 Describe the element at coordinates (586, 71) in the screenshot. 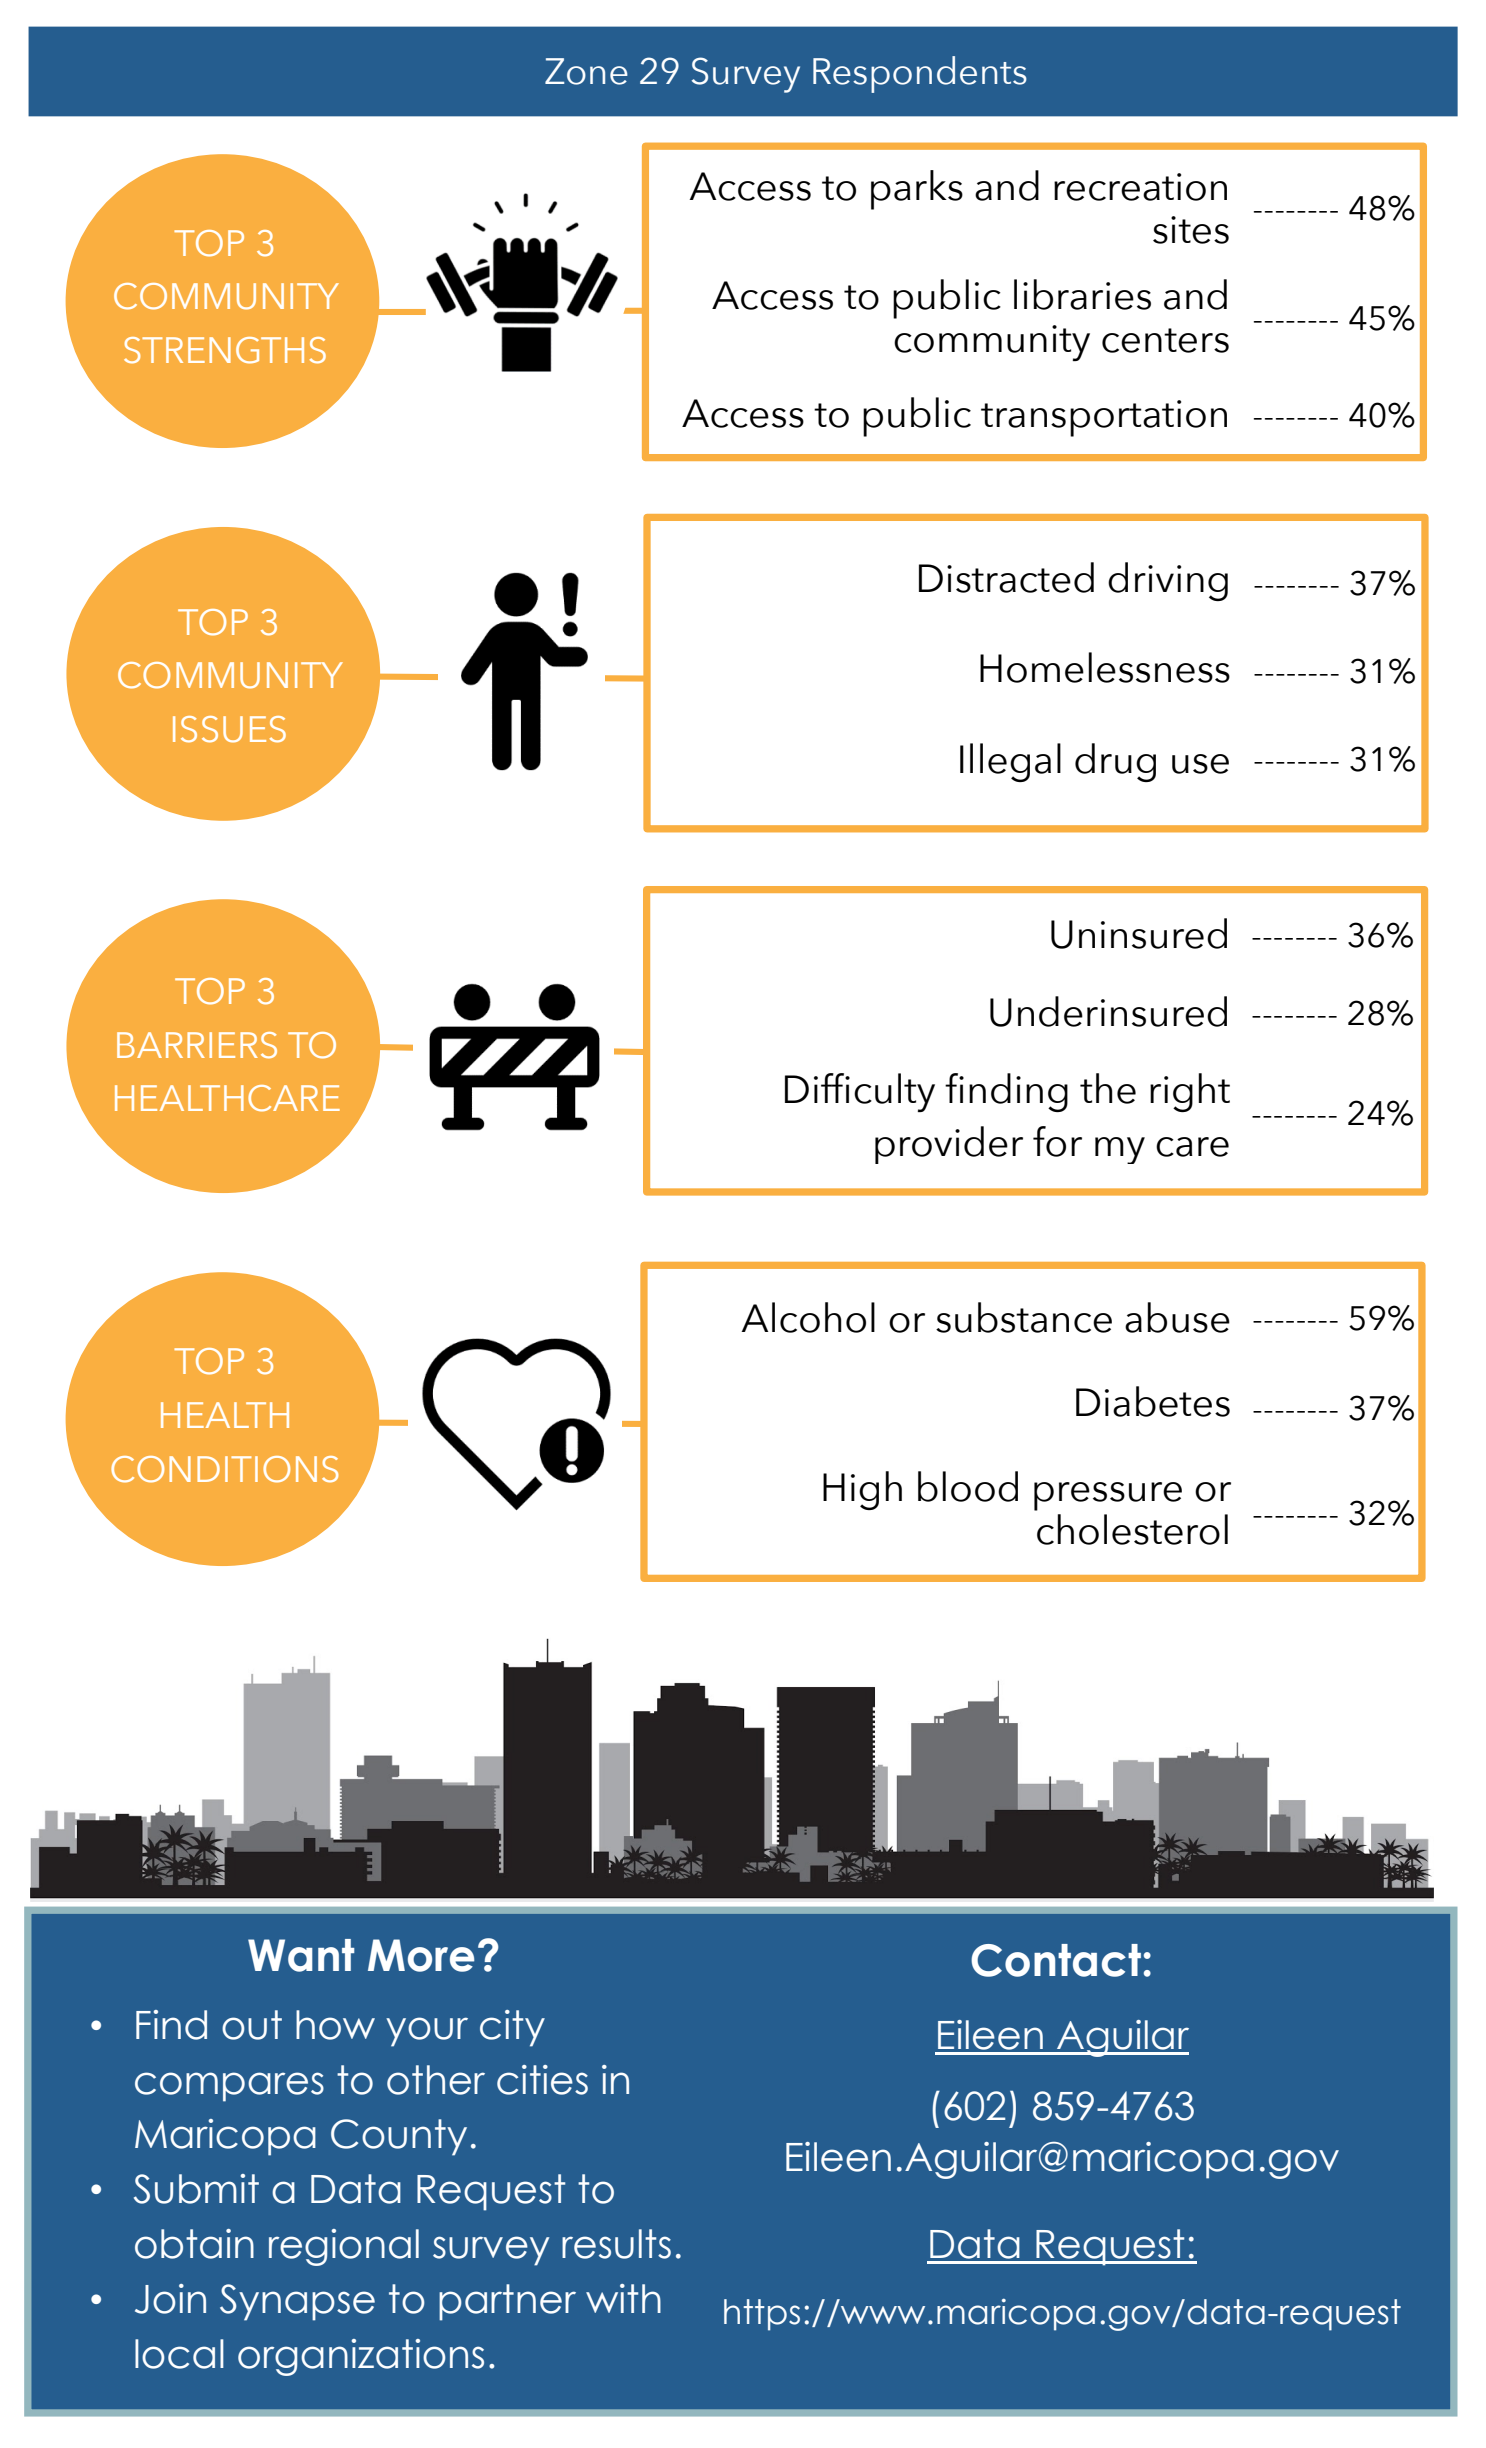

I see `Zone` at that location.
